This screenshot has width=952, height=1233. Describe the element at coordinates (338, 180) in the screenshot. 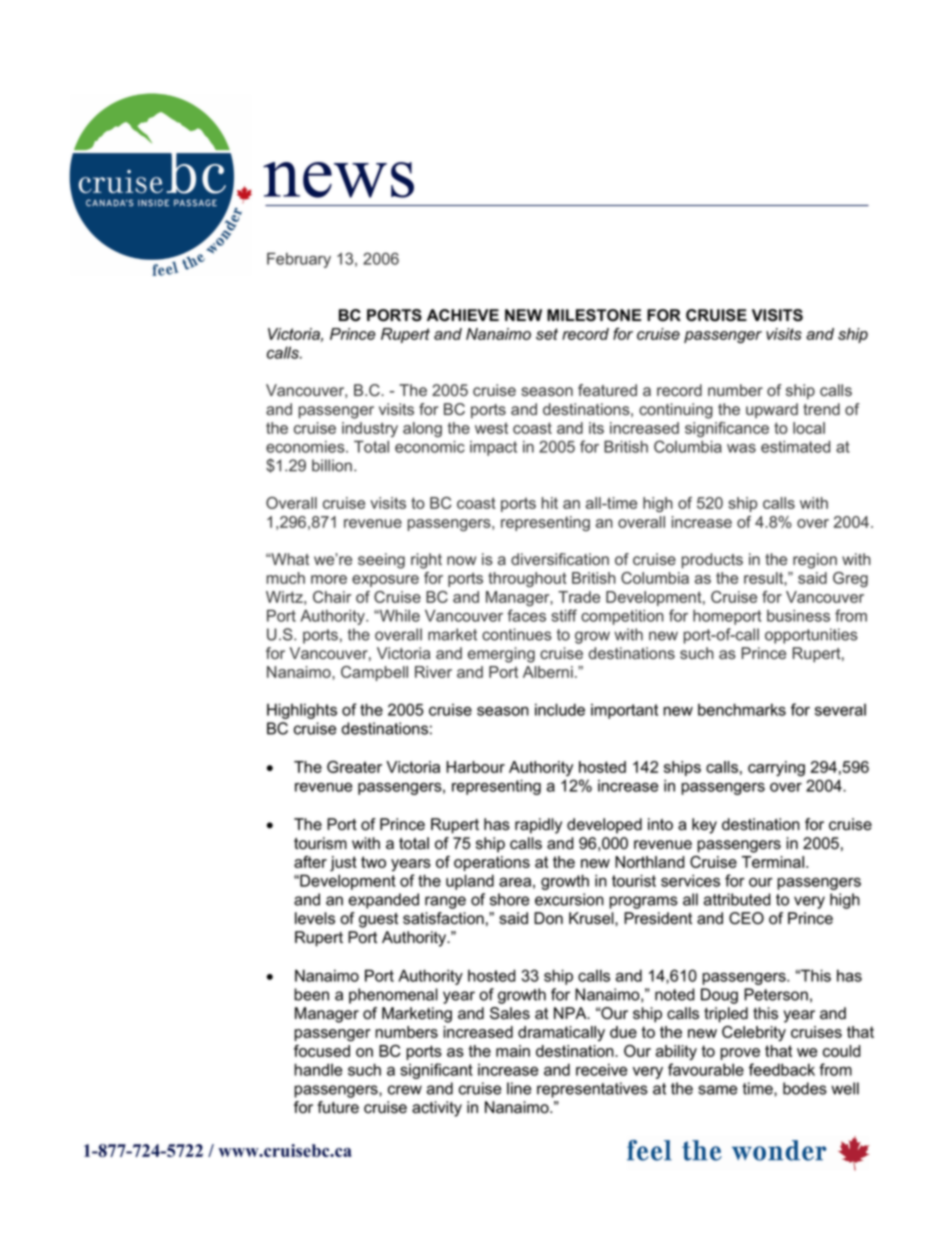

I see `news` at that location.
